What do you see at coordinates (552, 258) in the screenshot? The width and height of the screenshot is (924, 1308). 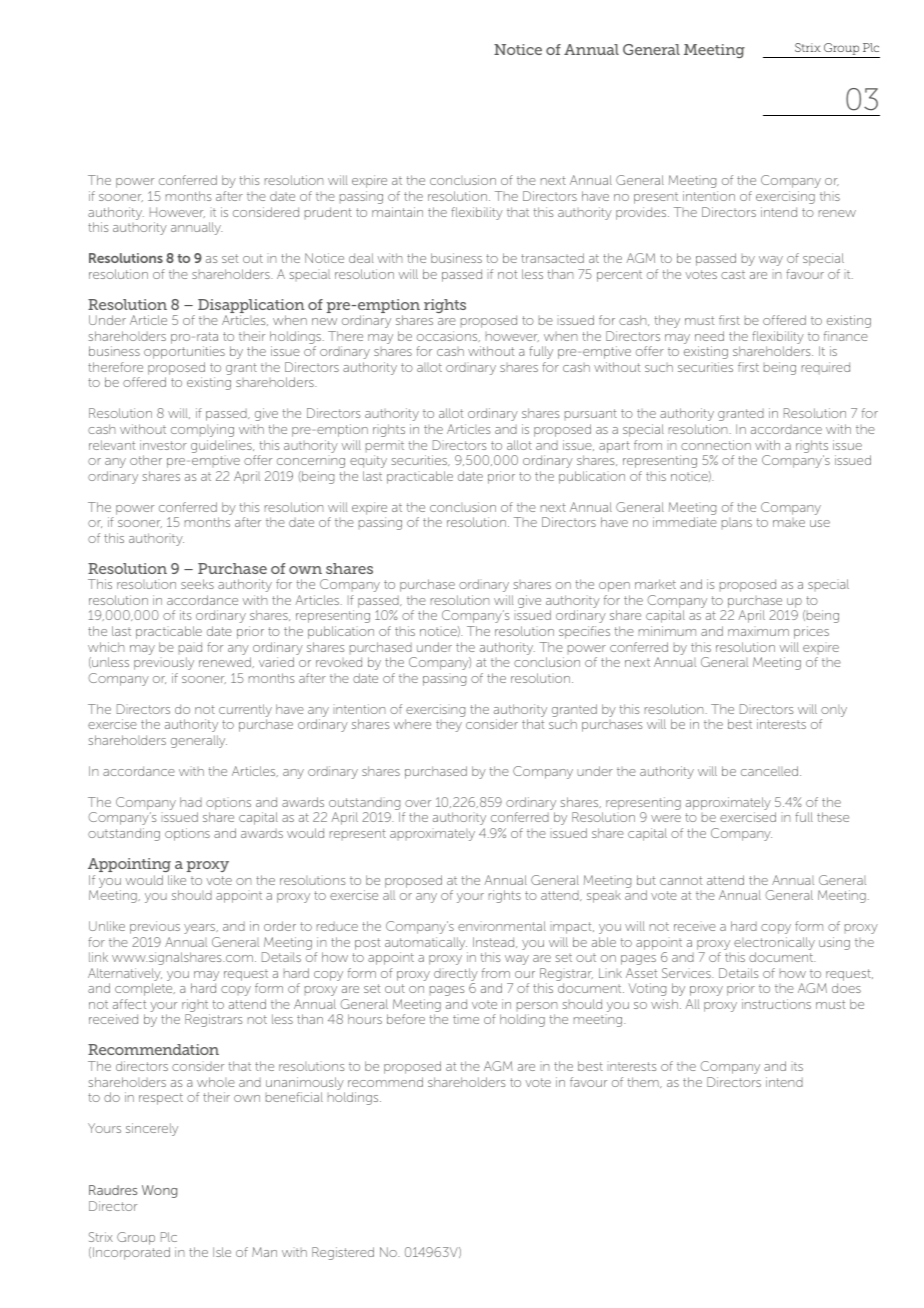 I see `transacted` at bounding box center [552, 258].
